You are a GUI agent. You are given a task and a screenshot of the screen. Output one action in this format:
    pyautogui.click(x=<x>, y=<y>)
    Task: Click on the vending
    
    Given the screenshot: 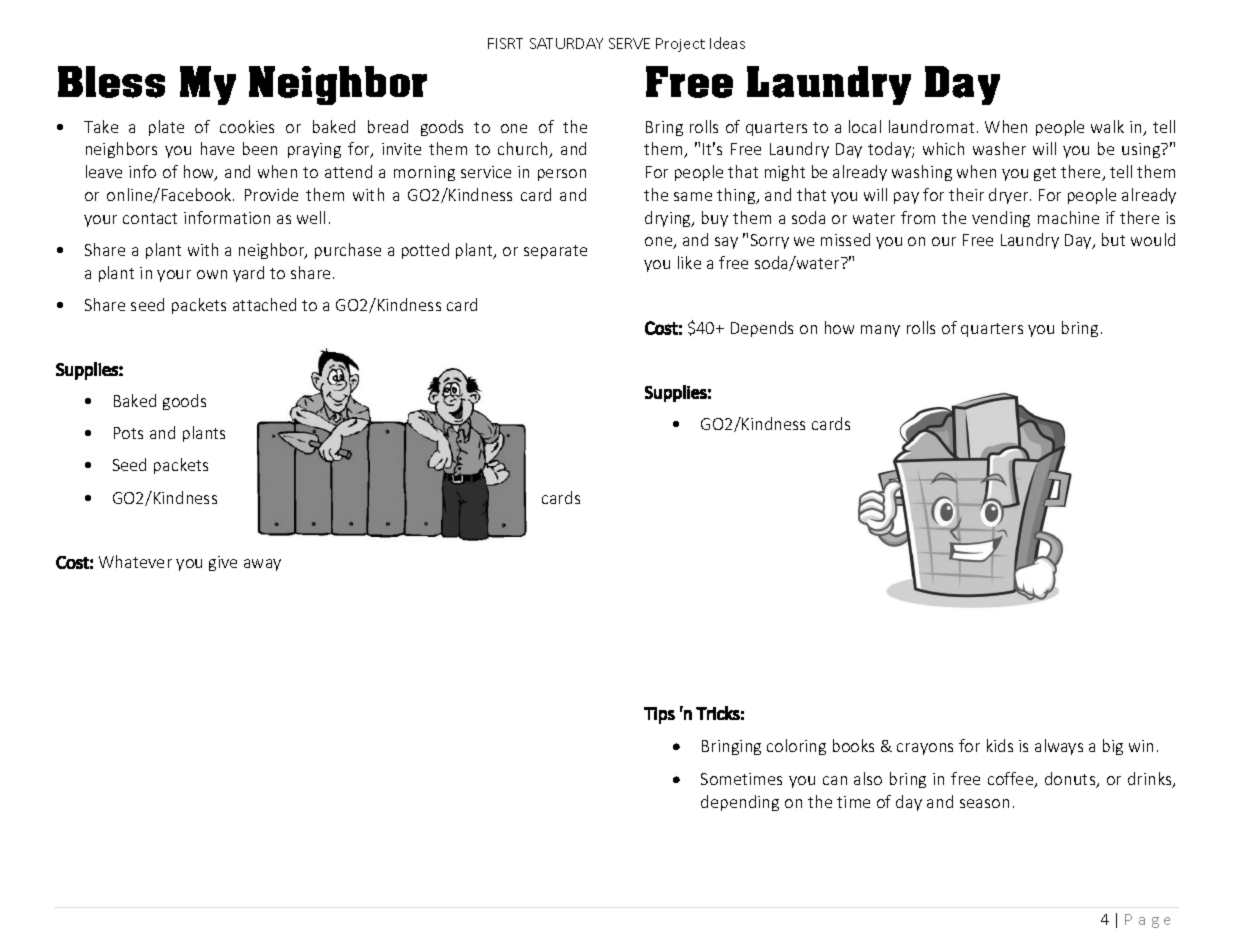 What is the action you would take?
    pyautogui.click(x=1001, y=219)
